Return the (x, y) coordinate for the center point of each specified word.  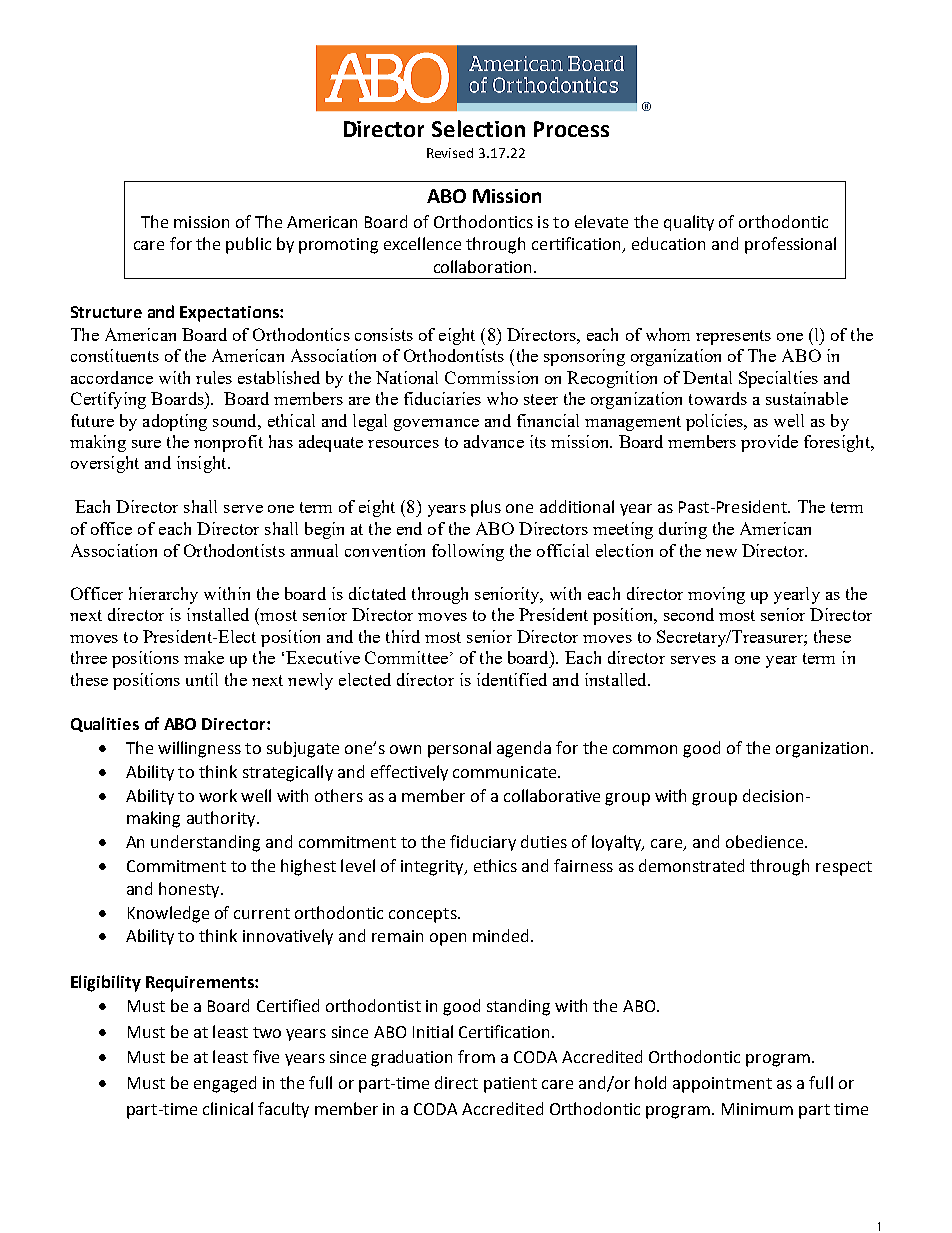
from (476, 1056)
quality (689, 223)
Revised (450, 153)
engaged (225, 1084)
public (248, 245)
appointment (722, 1085)
